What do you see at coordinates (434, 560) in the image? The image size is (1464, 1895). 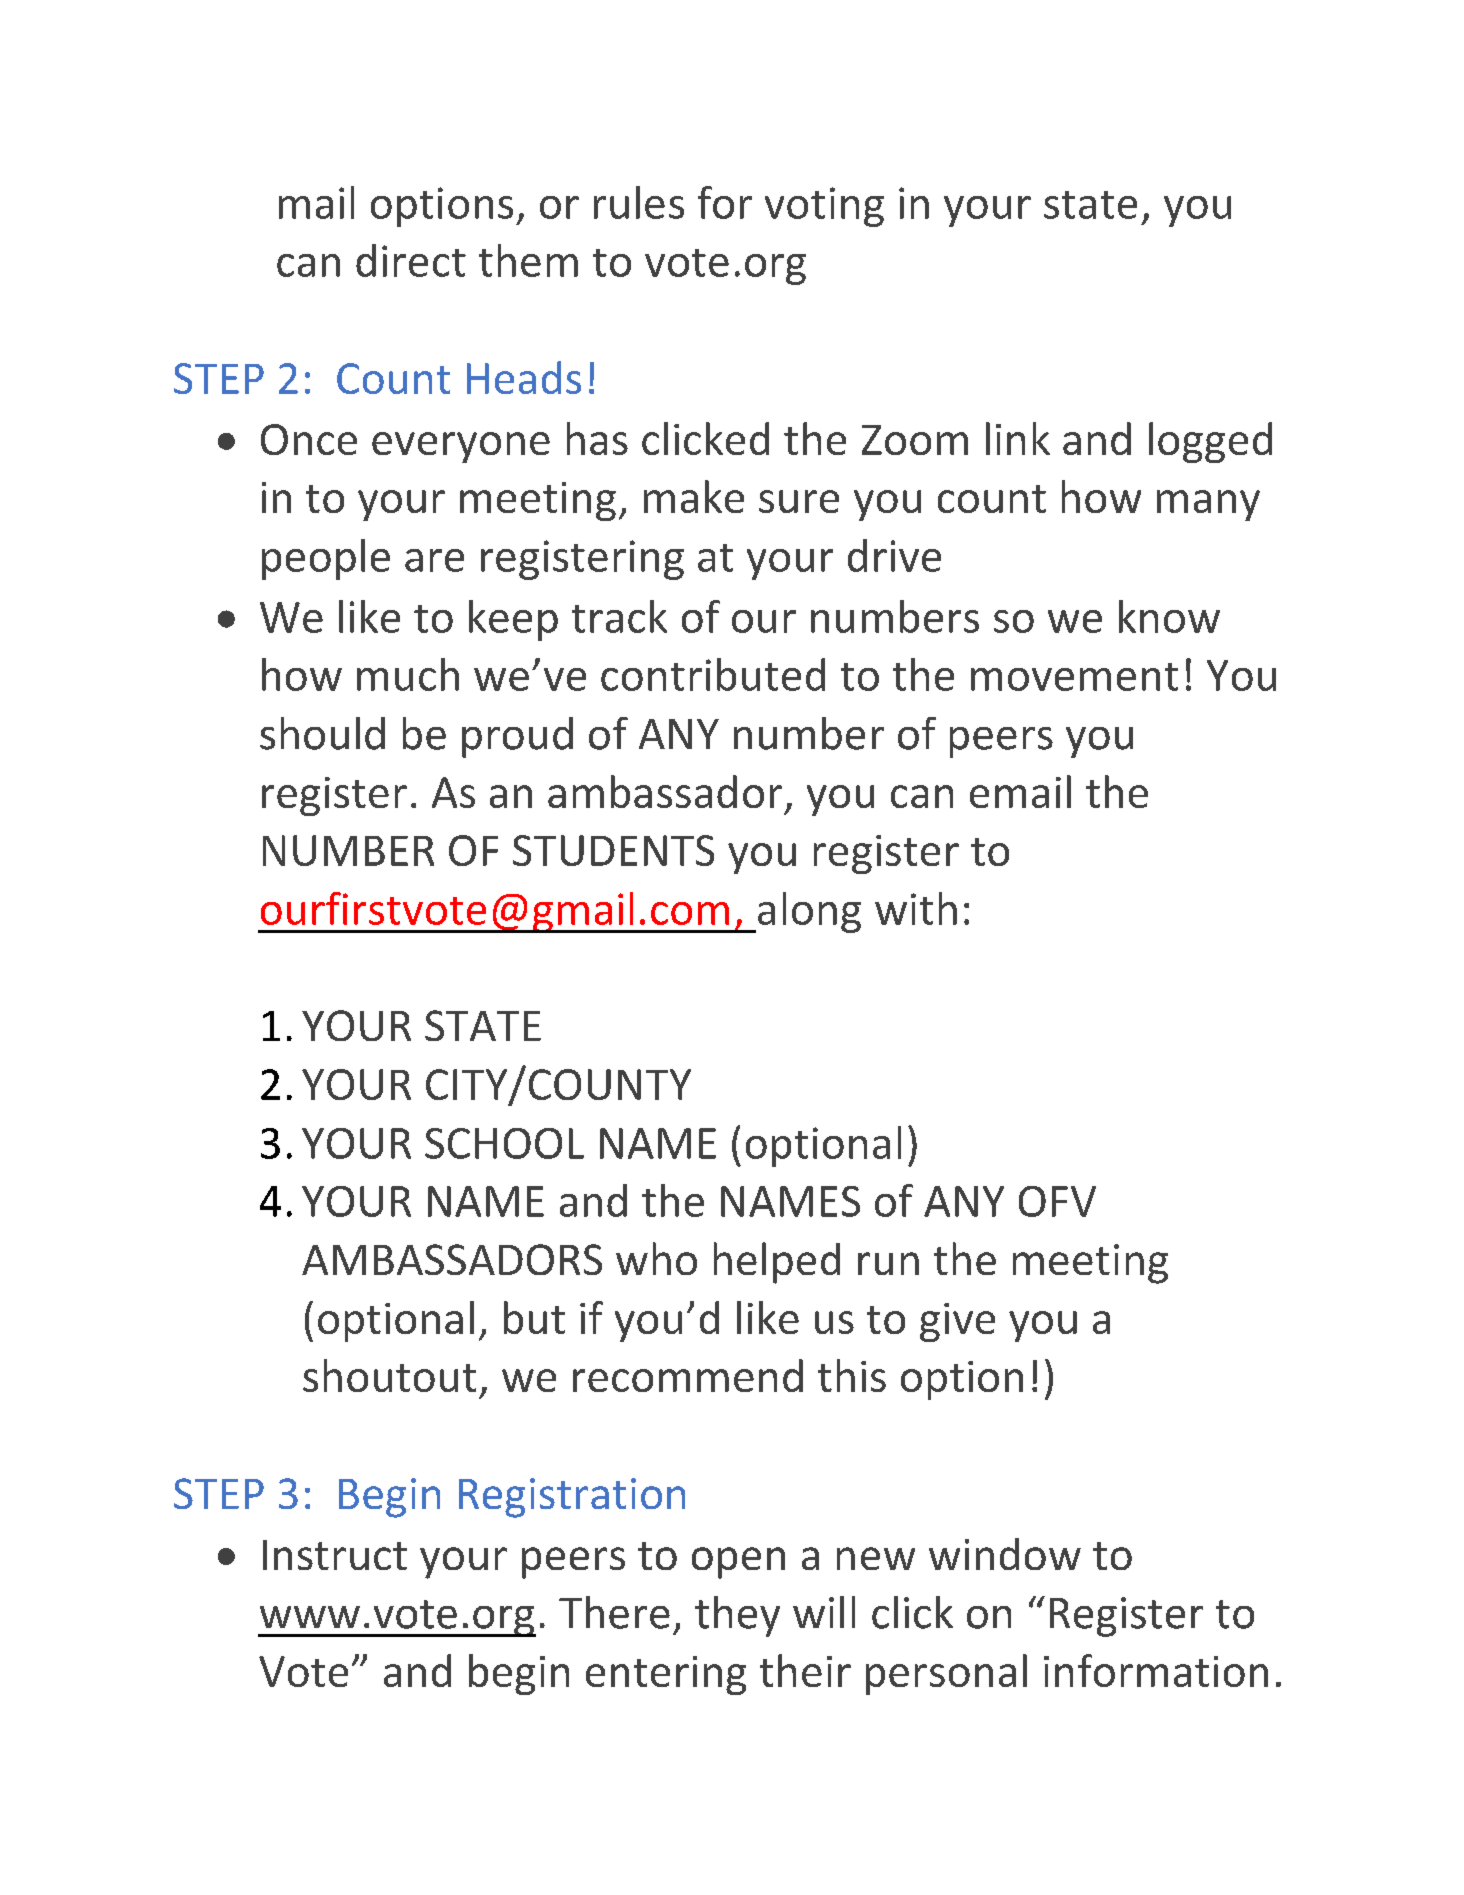 I see `are` at bounding box center [434, 560].
